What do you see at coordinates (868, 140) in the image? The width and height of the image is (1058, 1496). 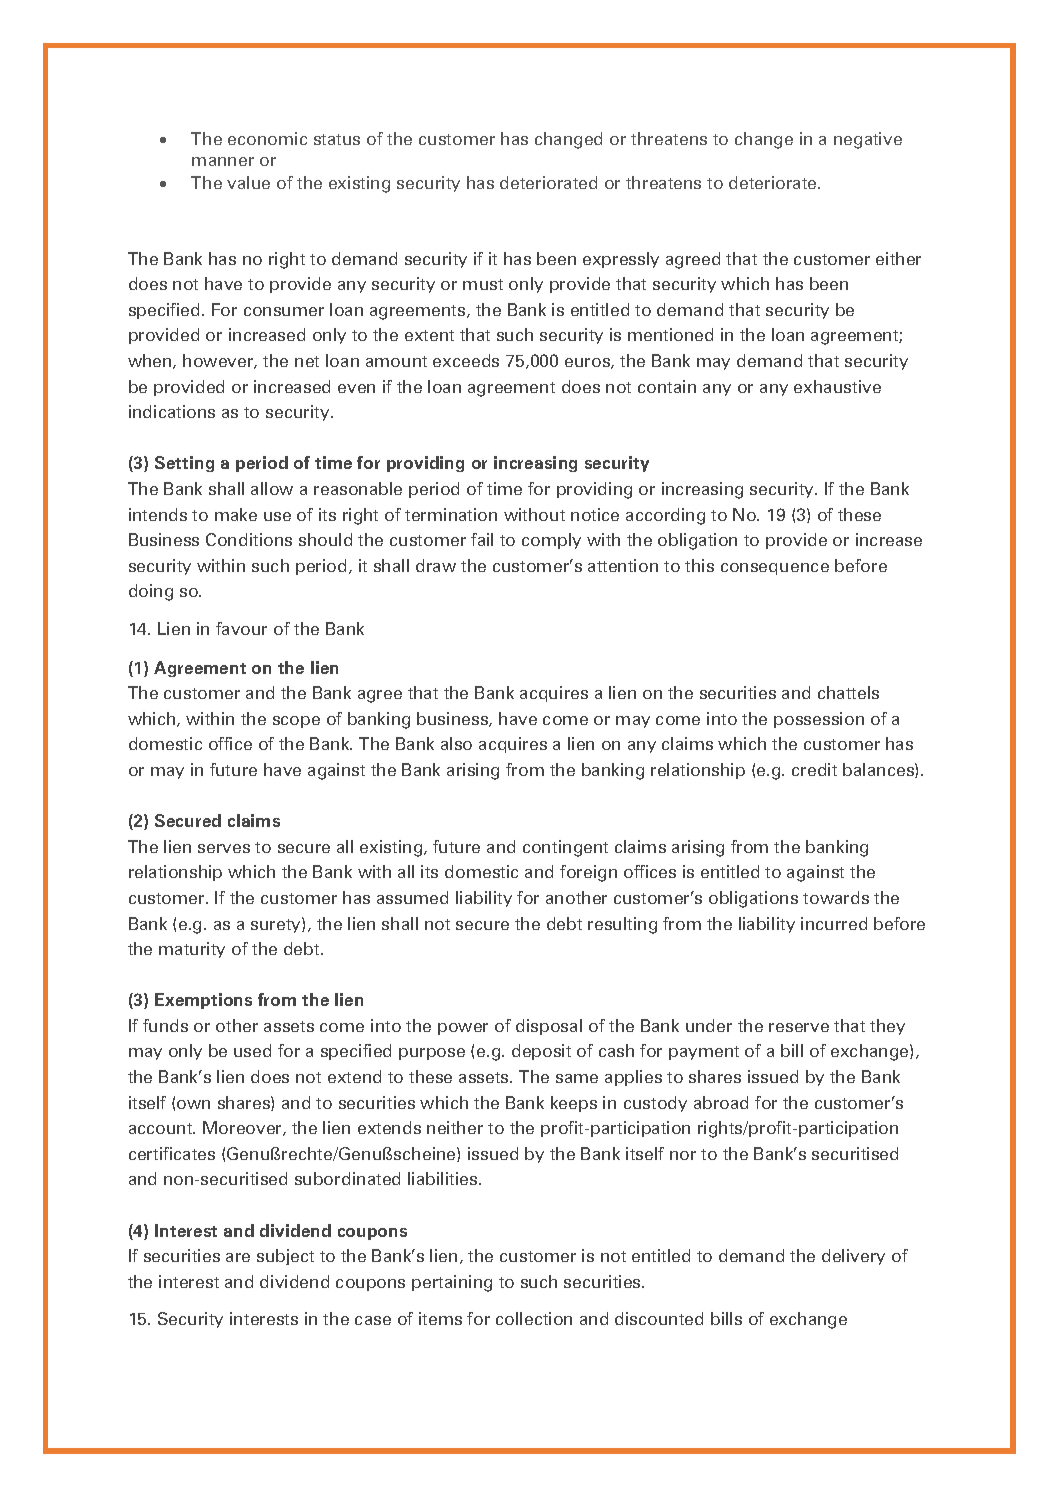 I see `negative` at bounding box center [868, 140].
